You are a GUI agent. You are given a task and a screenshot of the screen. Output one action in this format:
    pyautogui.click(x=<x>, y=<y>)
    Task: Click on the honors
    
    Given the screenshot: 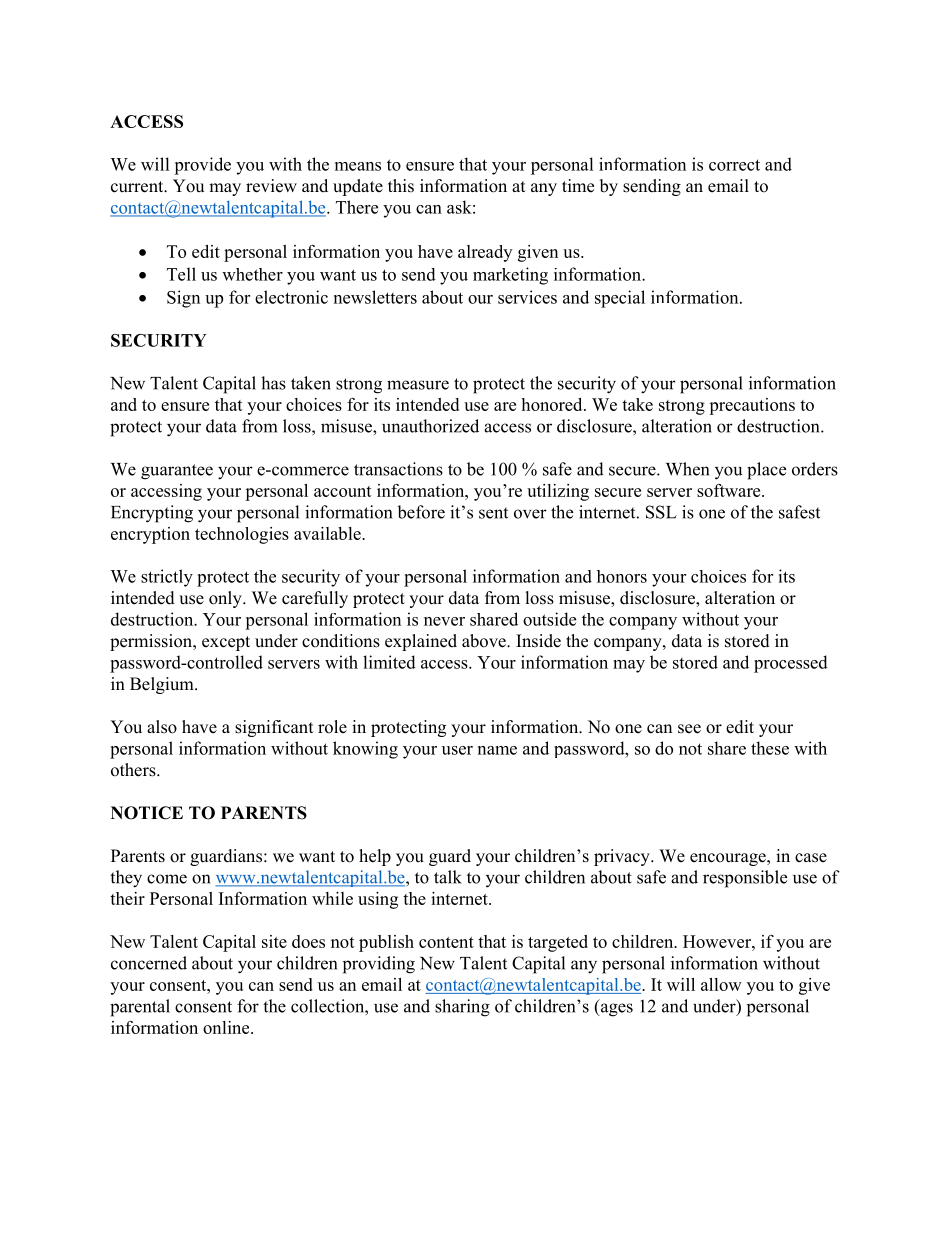 What is the action you would take?
    pyautogui.click(x=622, y=576)
